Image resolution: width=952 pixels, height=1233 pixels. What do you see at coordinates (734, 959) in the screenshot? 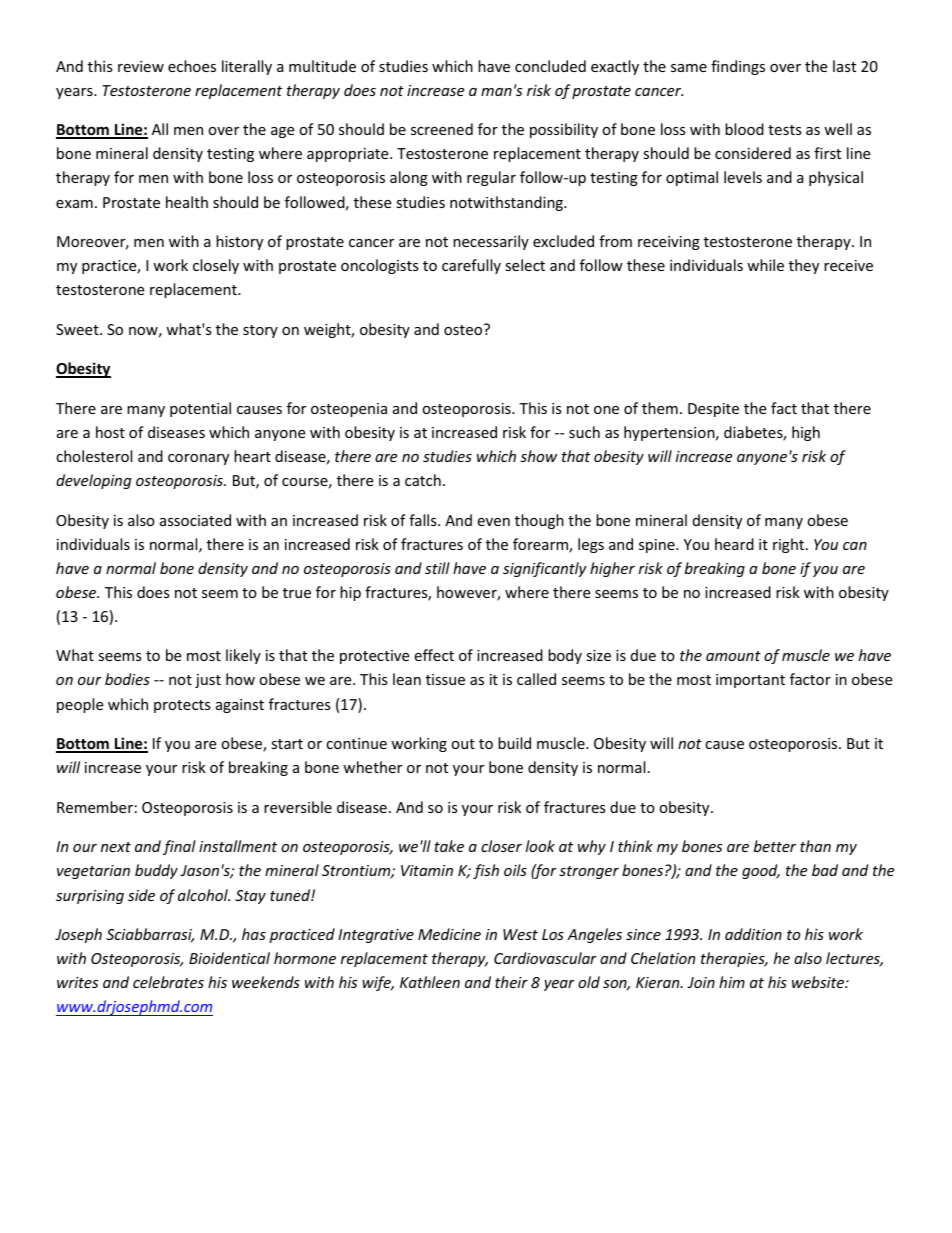
I see `therapies` at bounding box center [734, 959].
